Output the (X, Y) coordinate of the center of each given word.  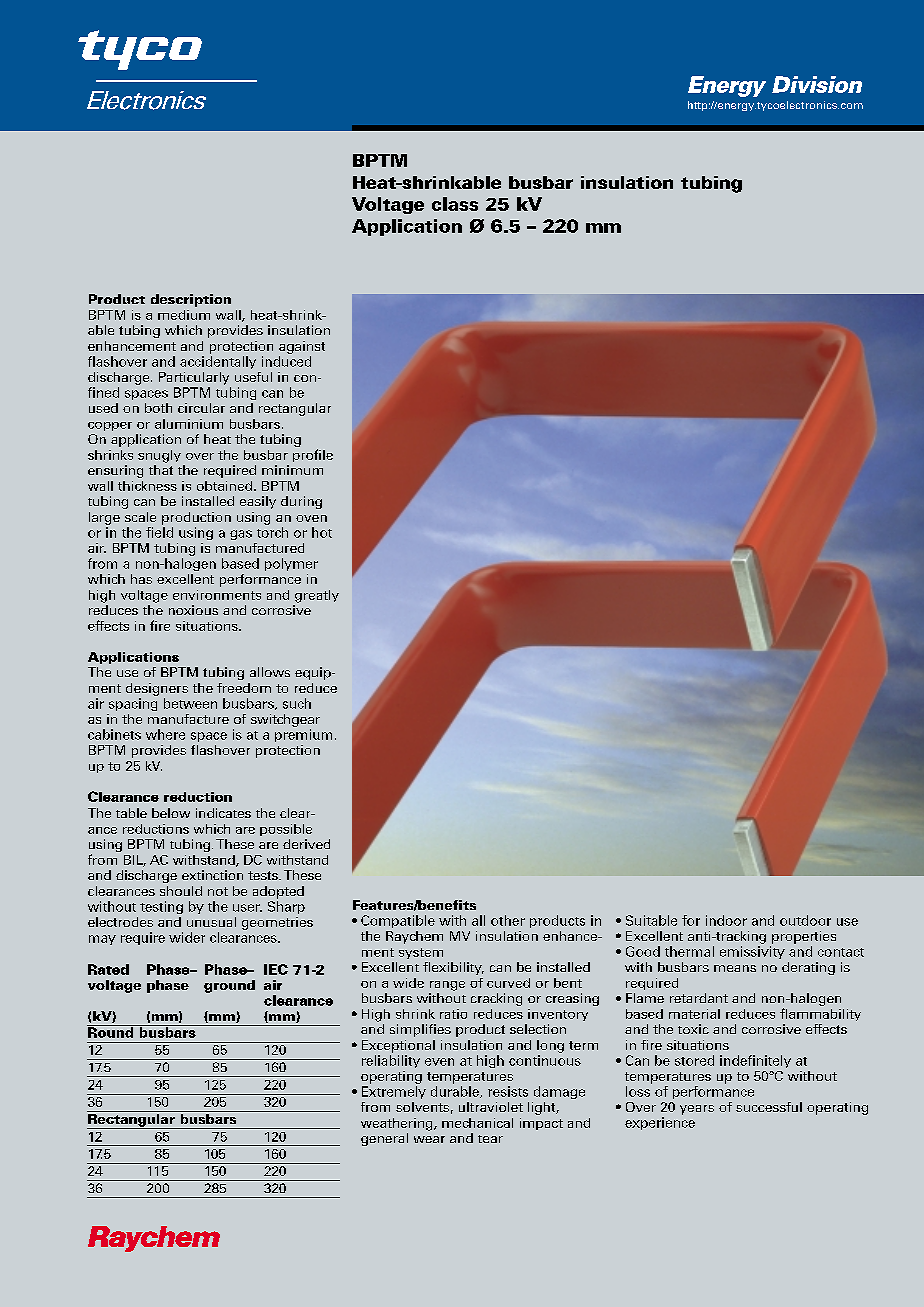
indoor (726, 920)
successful (769, 1107)
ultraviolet (491, 1107)
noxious (193, 610)
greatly (317, 596)
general (384, 1139)
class (455, 204)
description (191, 300)
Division (817, 84)
